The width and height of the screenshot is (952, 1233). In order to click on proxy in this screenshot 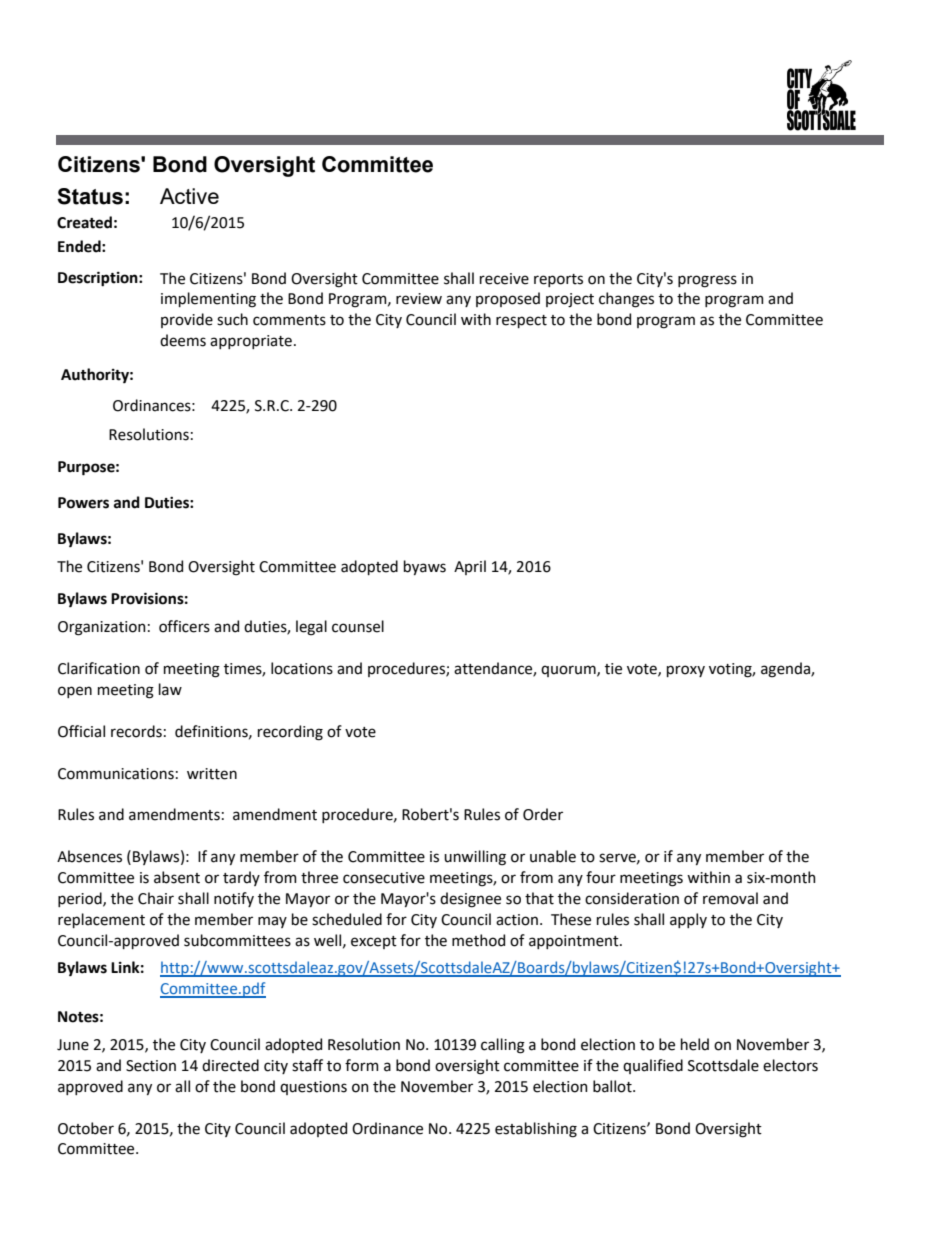, I will do `click(686, 671)`.
